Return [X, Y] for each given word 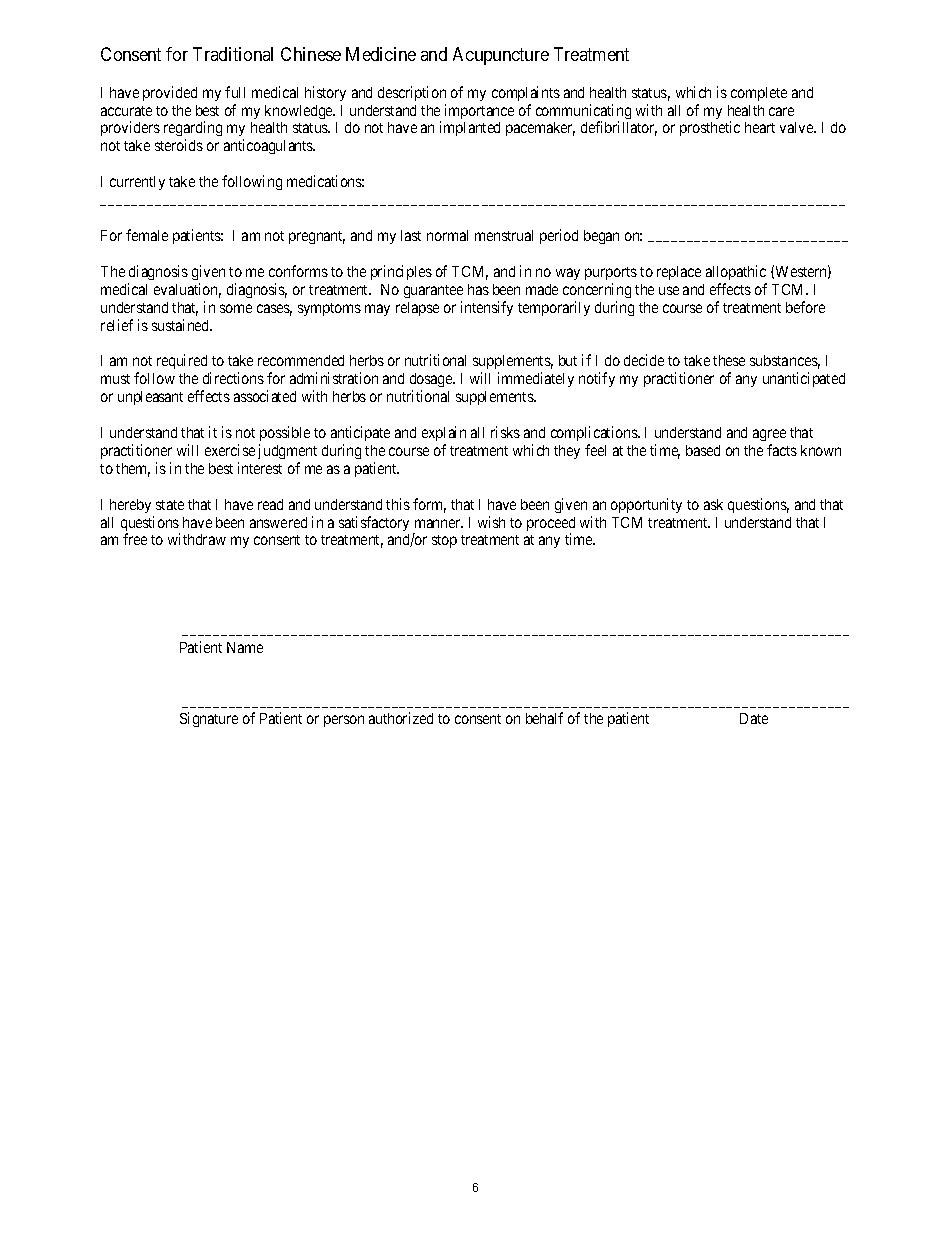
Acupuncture [501, 56]
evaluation [187, 290]
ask [713, 504]
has [478, 289]
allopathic [736, 272]
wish [491, 522]
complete [759, 94]
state [170, 505]
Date [754, 718]
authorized [401, 718]
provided [170, 93]
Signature [209, 719]
